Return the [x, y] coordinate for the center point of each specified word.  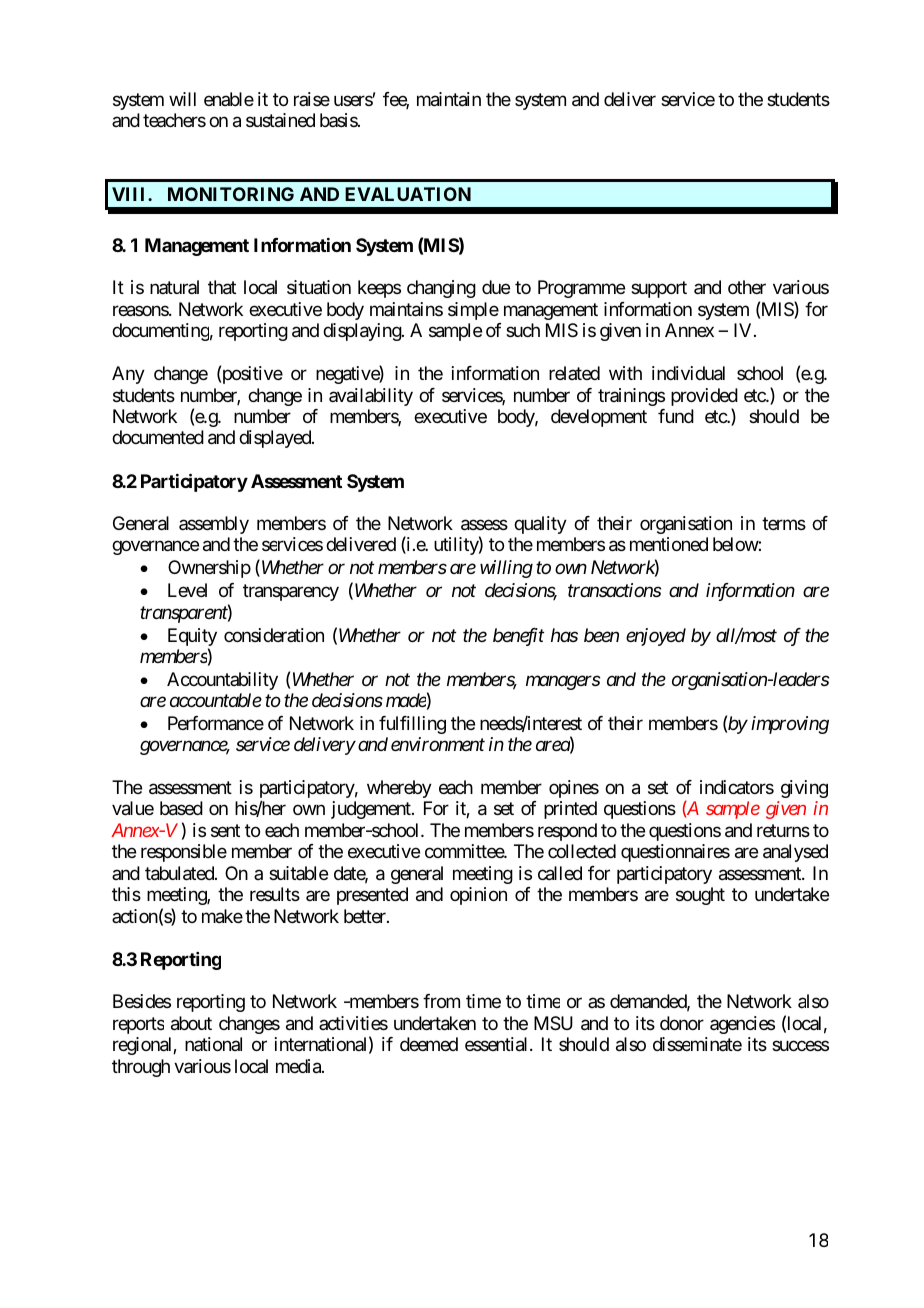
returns [783, 830]
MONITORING [231, 194]
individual [688, 373]
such [523, 330]
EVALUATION [408, 194]
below [736, 544]
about [191, 1023]
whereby [399, 789]
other [747, 287]
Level [187, 590]
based [181, 808]
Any [128, 375]
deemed [429, 1044]
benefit [518, 637]
